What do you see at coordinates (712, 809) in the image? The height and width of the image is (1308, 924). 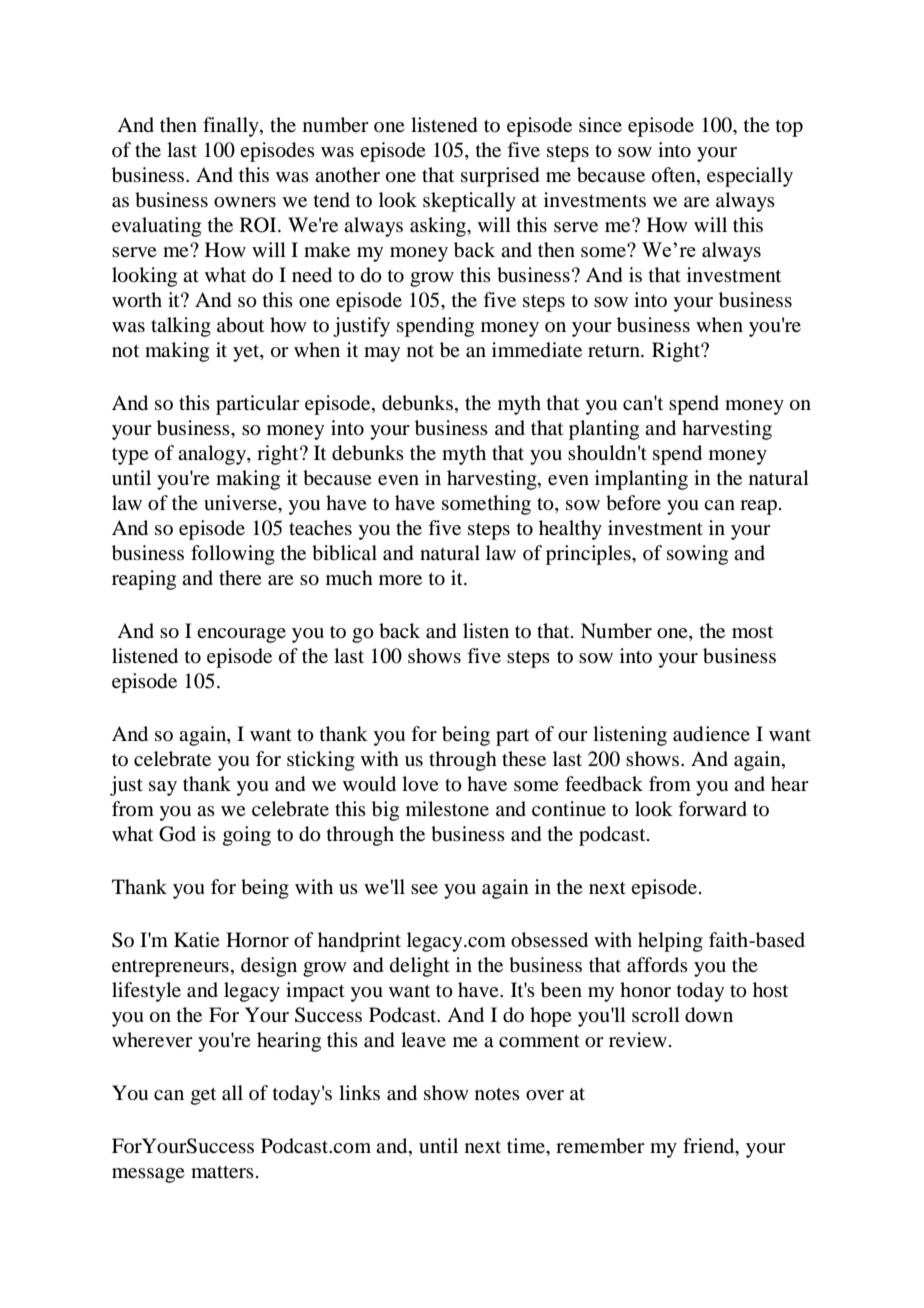 I see `forward` at bounding box center [712, 809].
